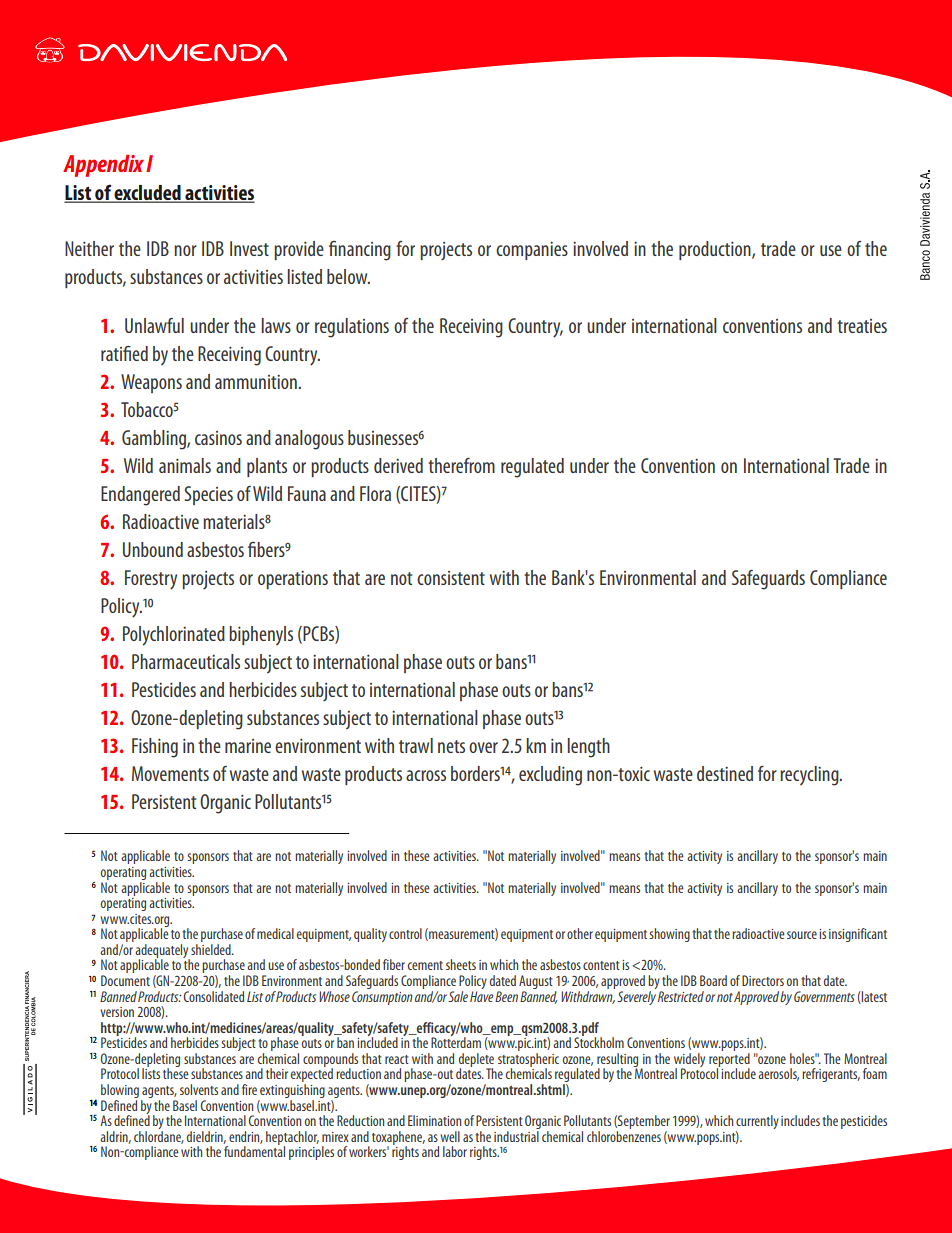  Describe the element at coordinates (199, 1089) in the image. I see `solvents` at that location.
